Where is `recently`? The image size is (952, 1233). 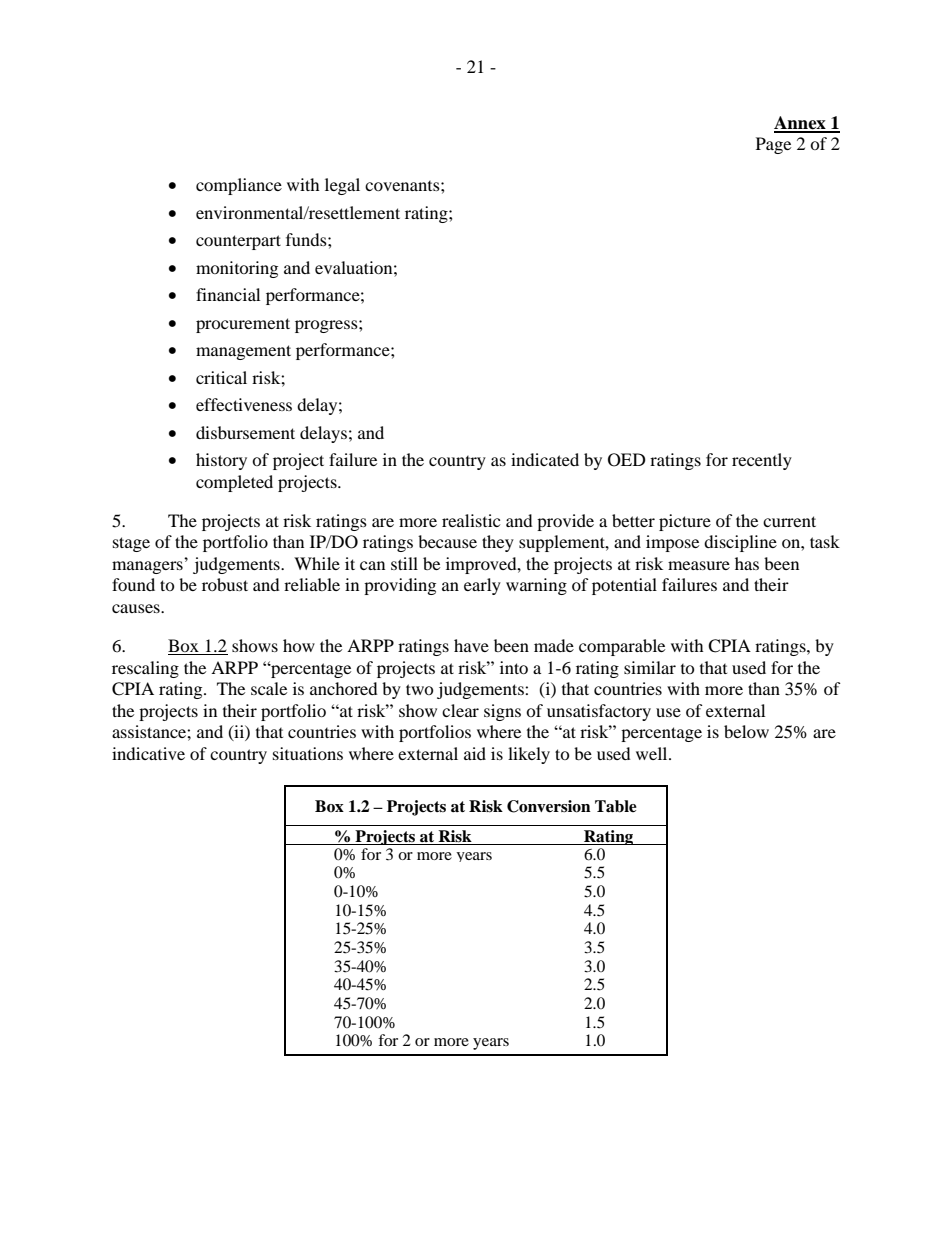 recently is located at coordinates (762, 461).
